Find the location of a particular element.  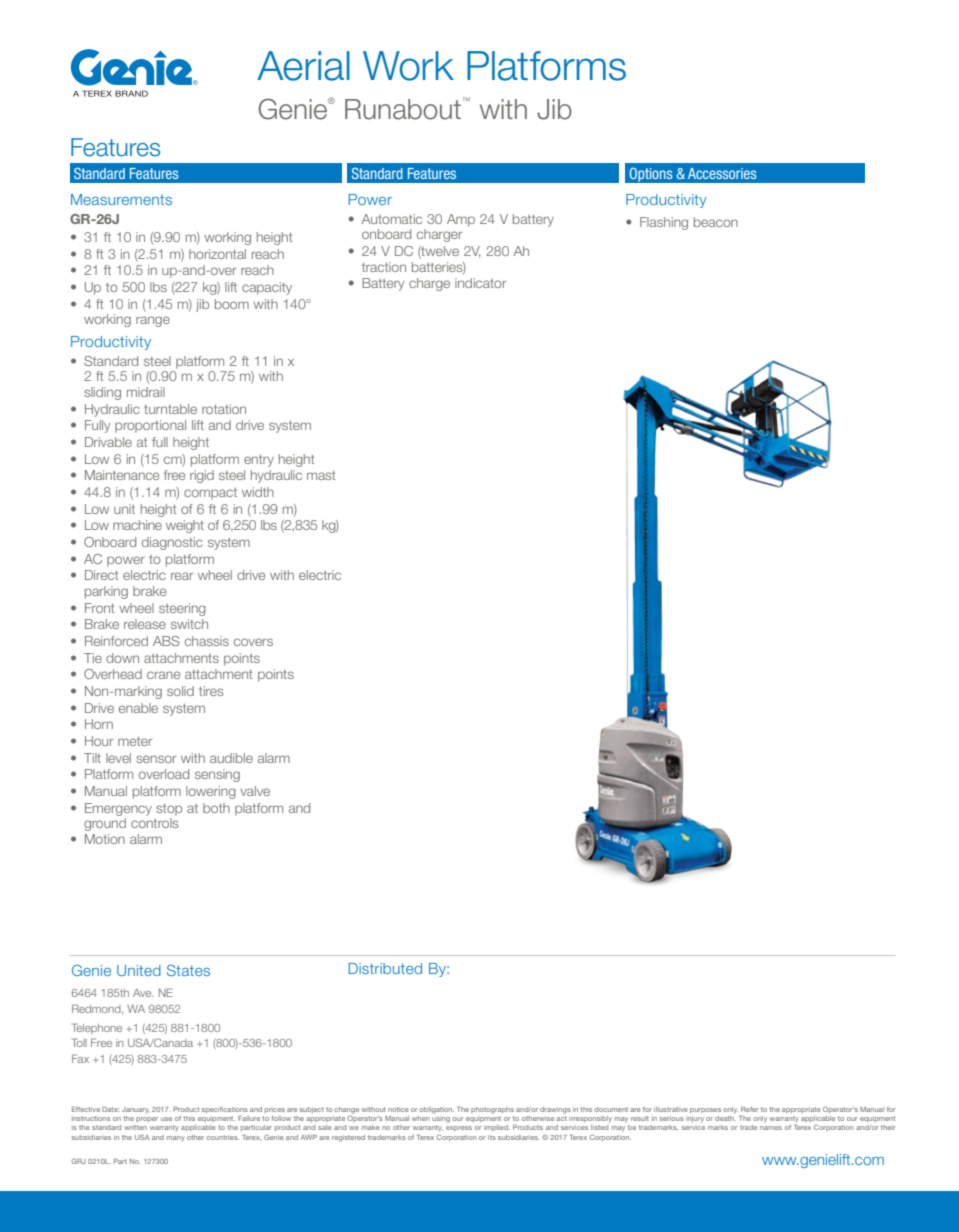

controls is located at coordinates (154, 823).
